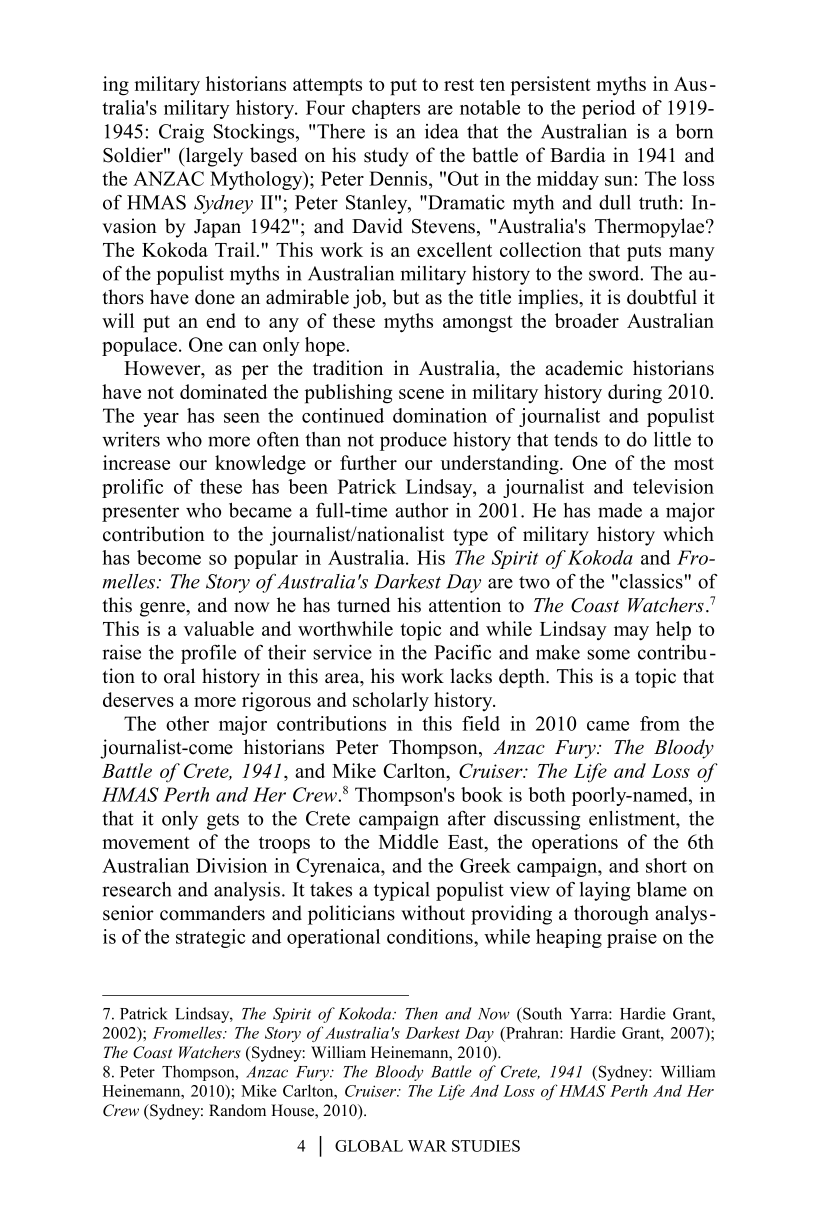 Image resolution: width=818 pixels, height=1228 pixels. Describe the element at coordinates (605, 891) in the screenshot. I see `laying` at that location.
